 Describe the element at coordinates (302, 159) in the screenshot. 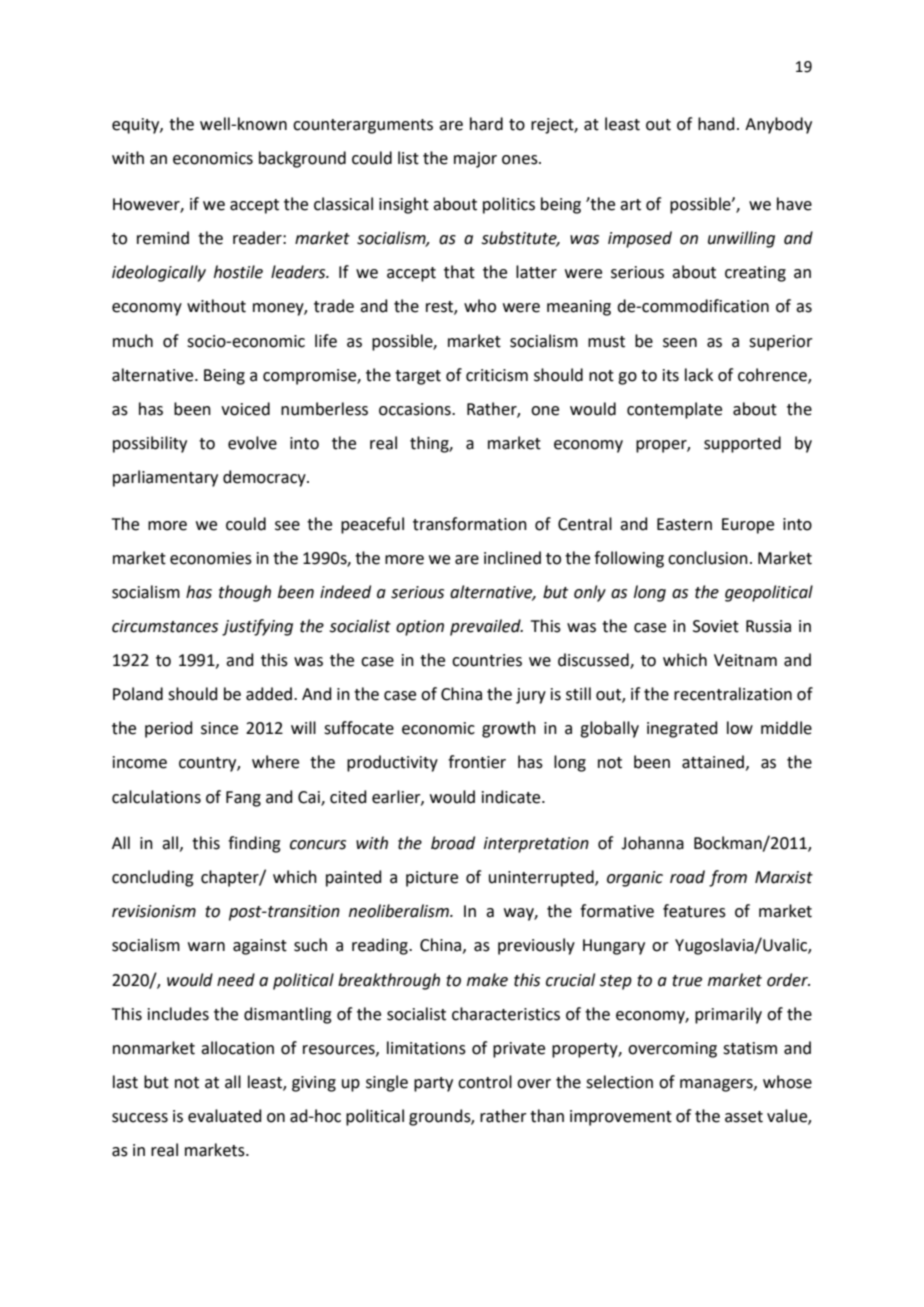

I see `background` at that location.
